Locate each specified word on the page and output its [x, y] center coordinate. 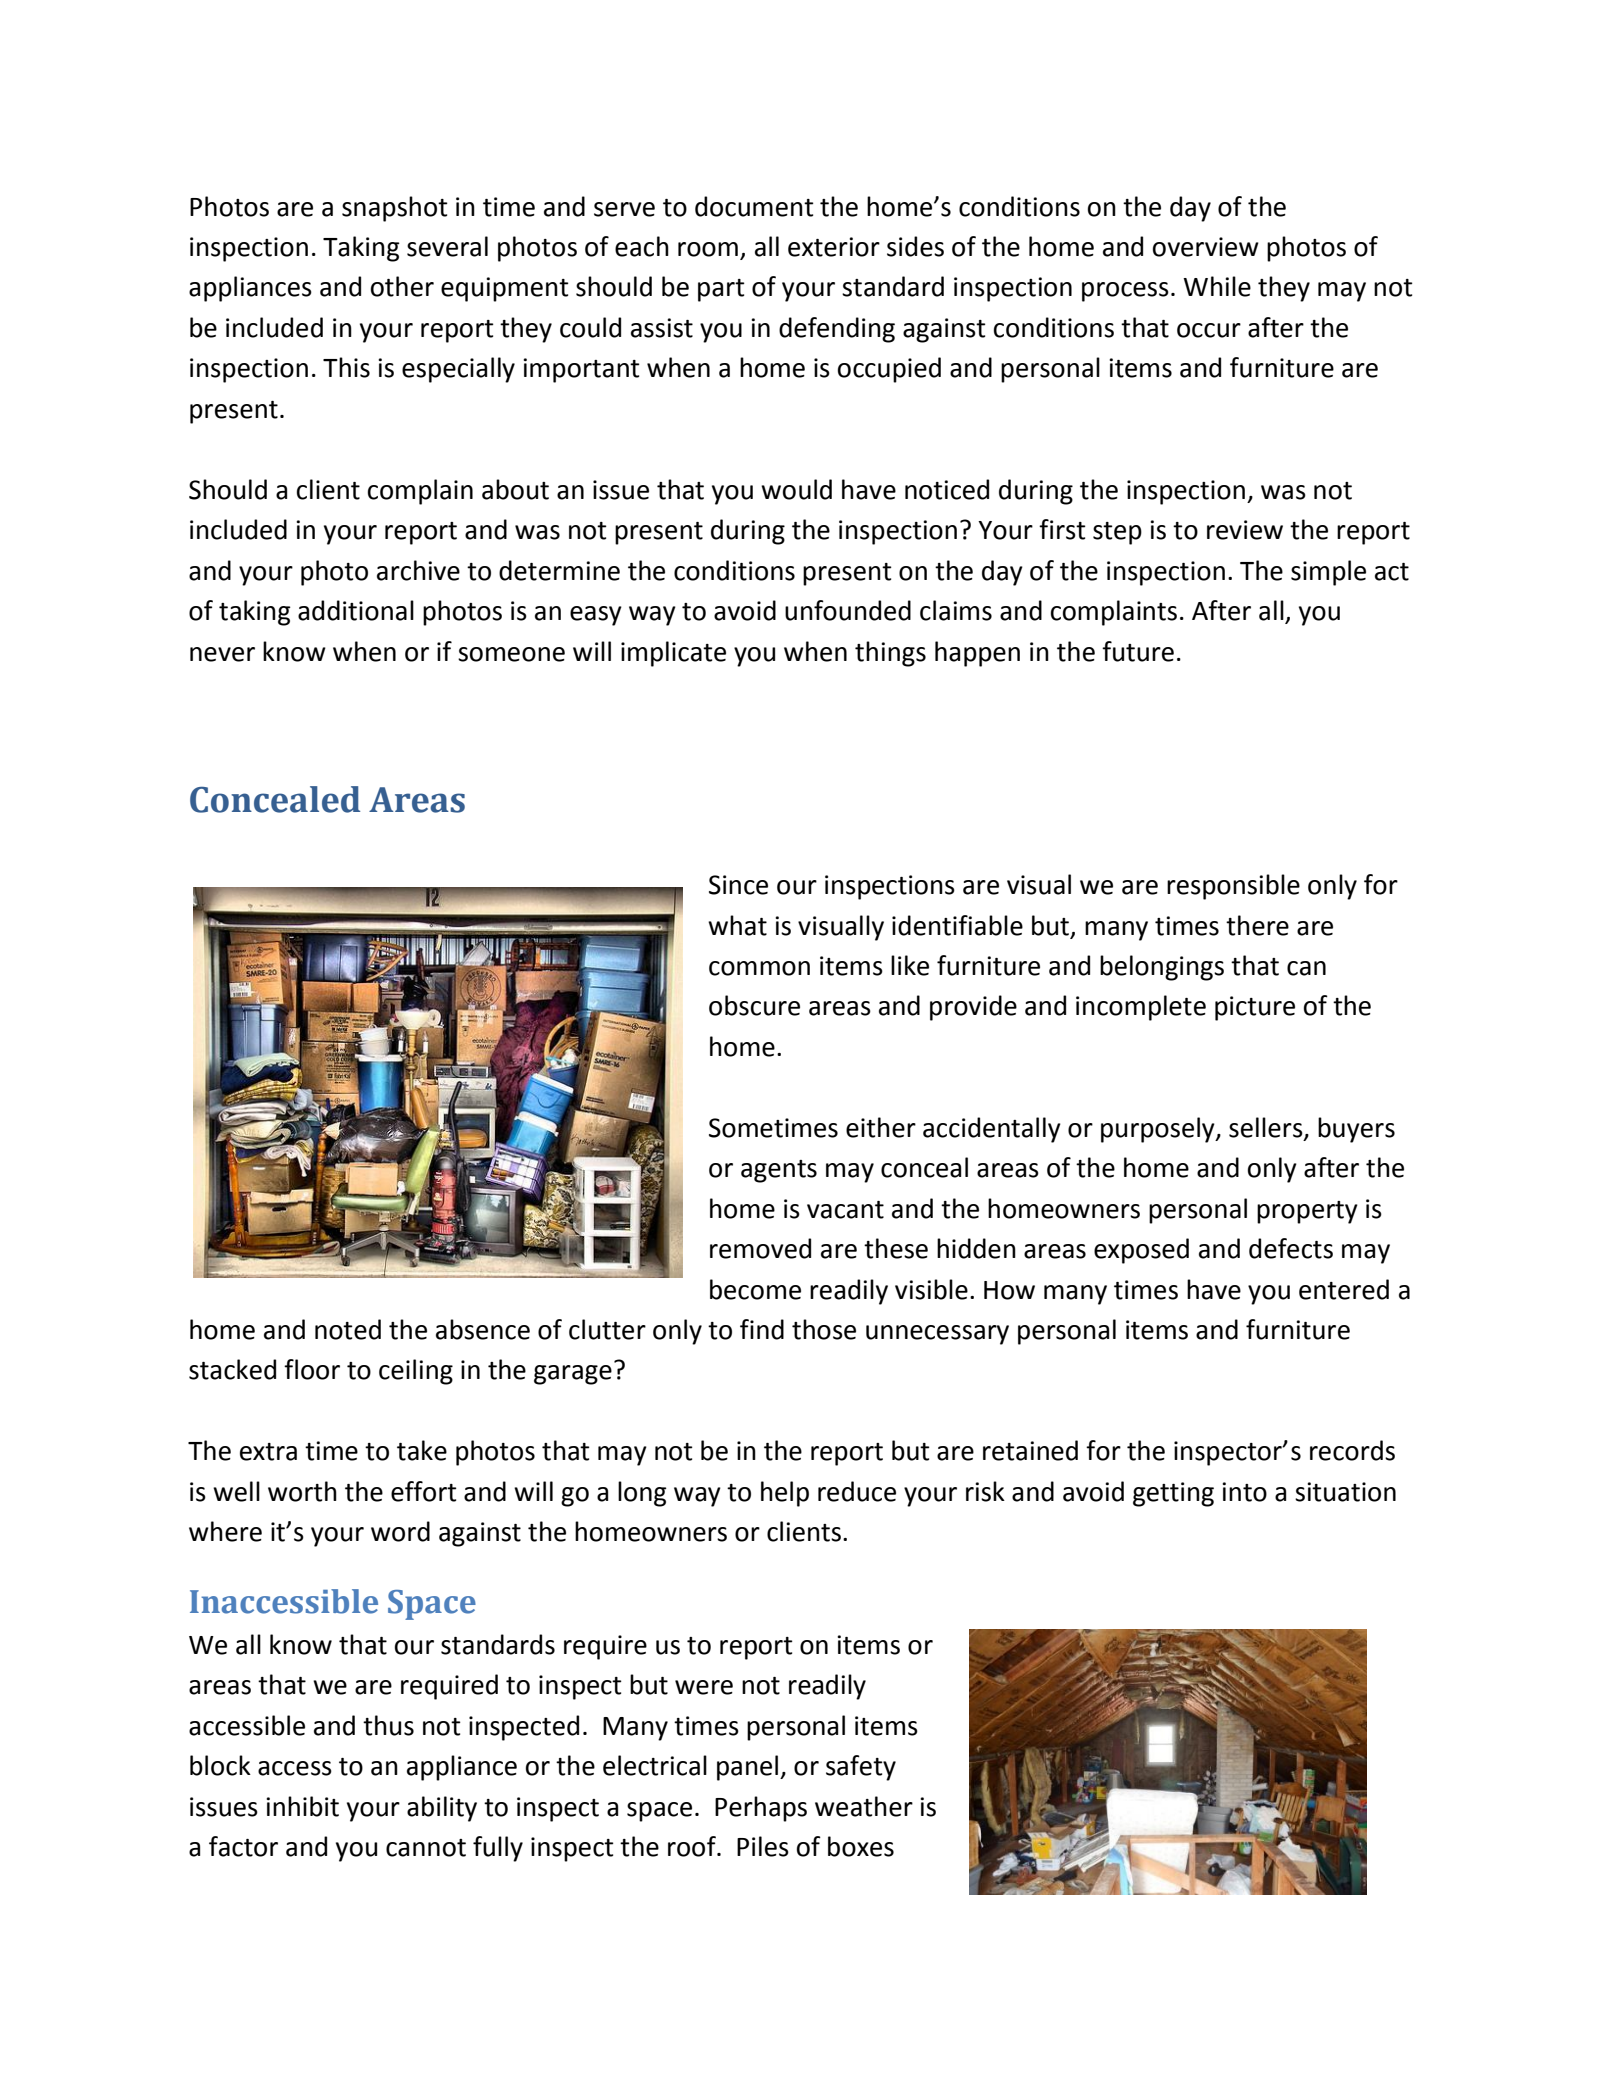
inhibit [302, 1806]
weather [864, 1806]
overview [1206, 247]
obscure [754, 1005]
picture [1255, 1008]
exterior [834, 247]
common [759, 968]
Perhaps [761, 1809]
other [402, 286]
